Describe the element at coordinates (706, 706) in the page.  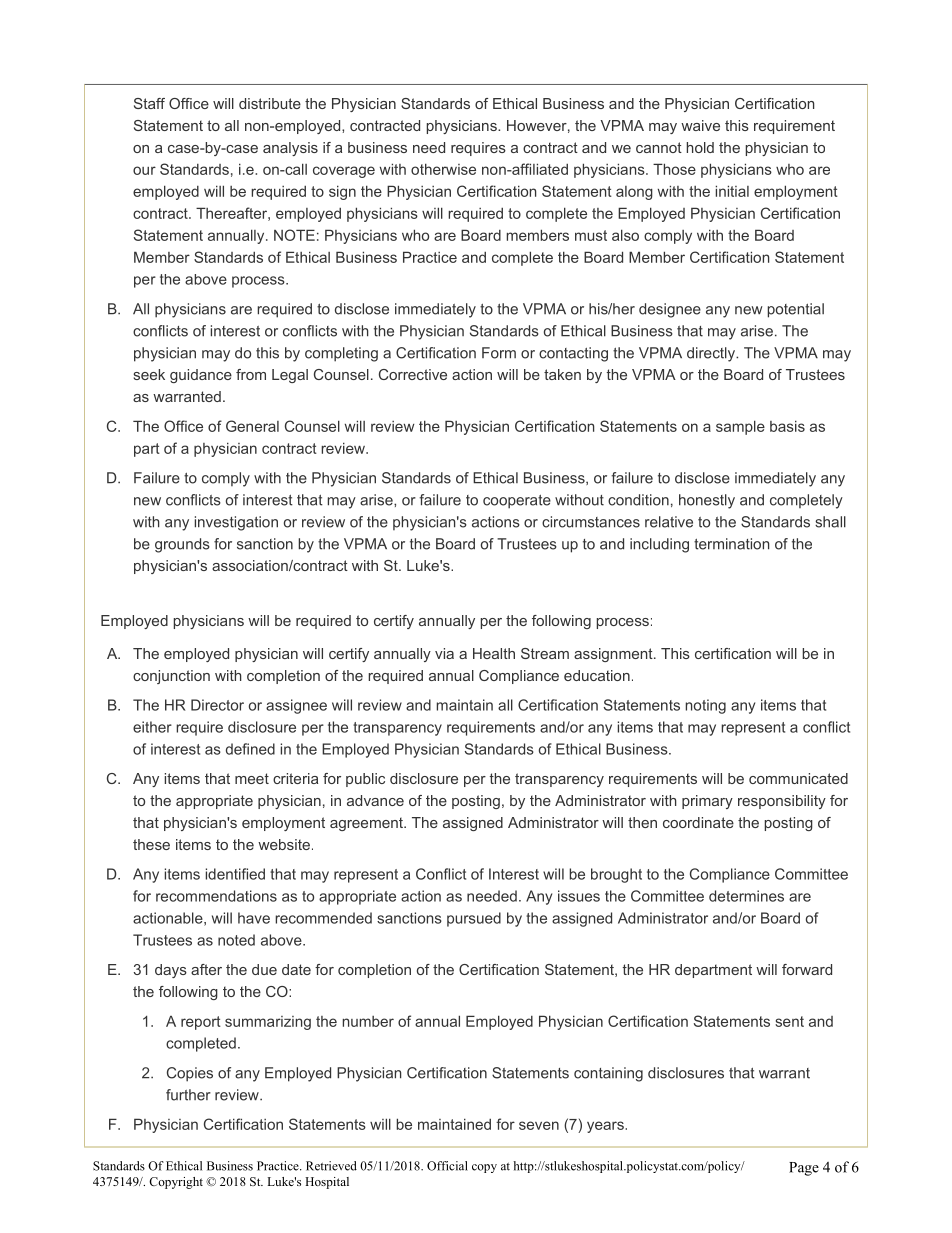
I see `noting` at that location.
